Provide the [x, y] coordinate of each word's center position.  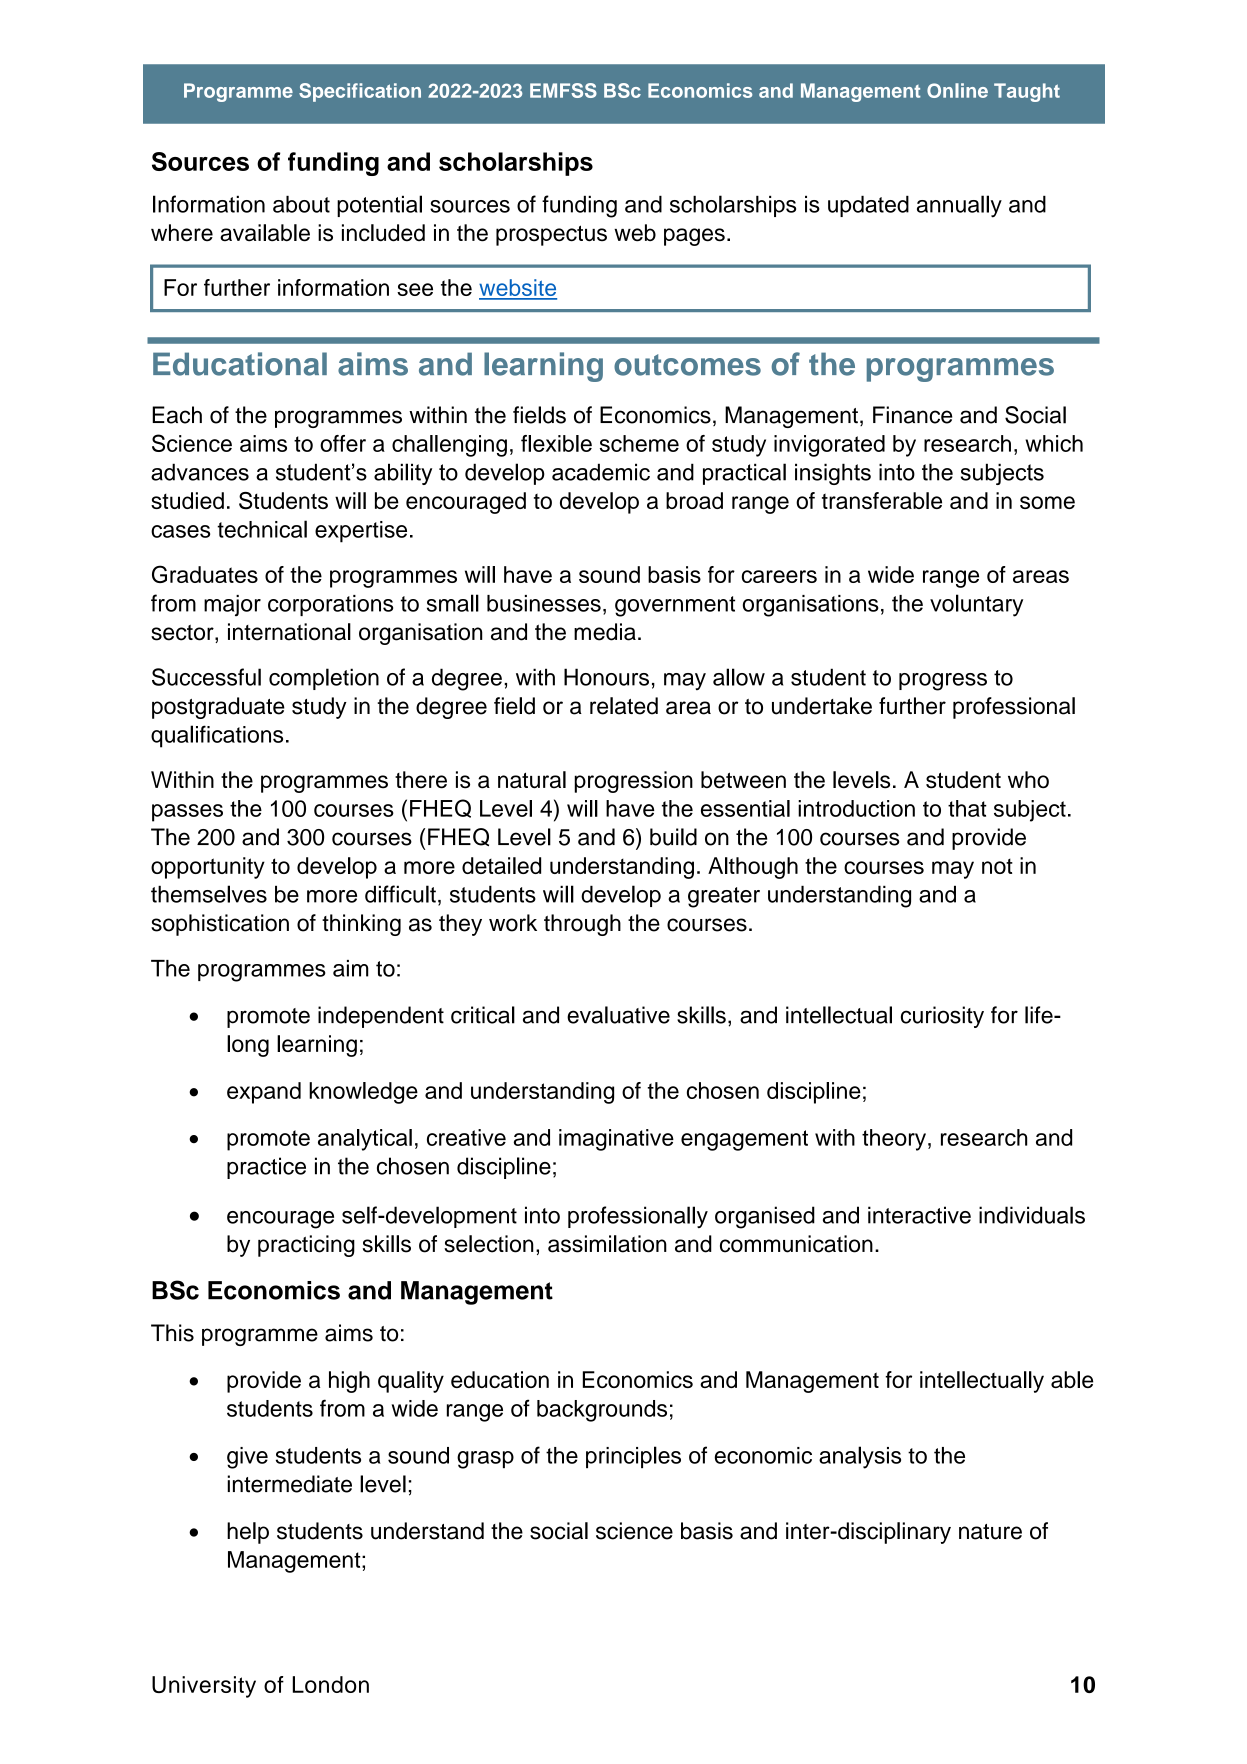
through [582, 925]
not [997, 866]
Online [957, 90]
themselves [209, 894]
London [331, 1684]
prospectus [551, 235]
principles [633, 1457]
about [301, 204]
